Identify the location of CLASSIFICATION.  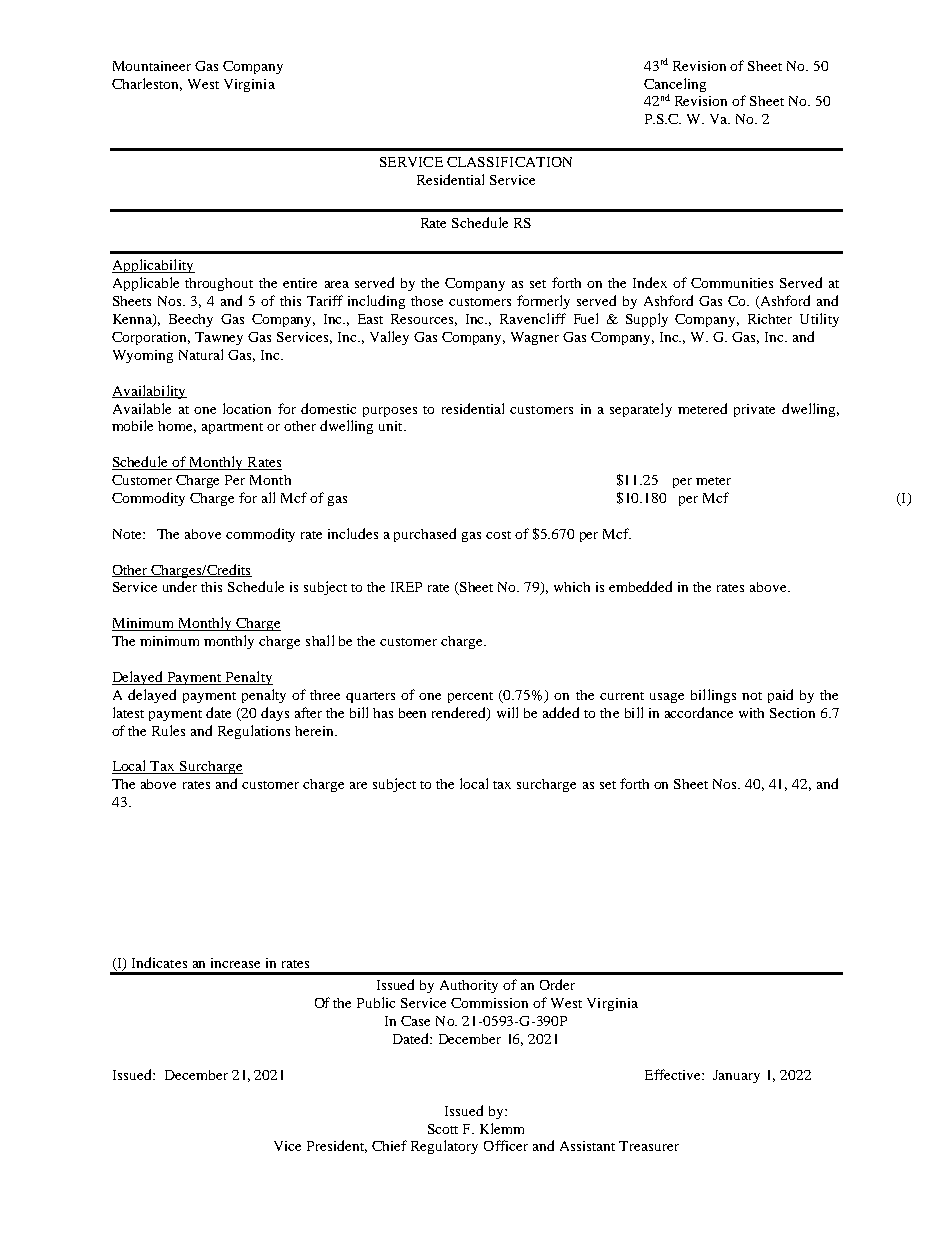
(509, 162).
